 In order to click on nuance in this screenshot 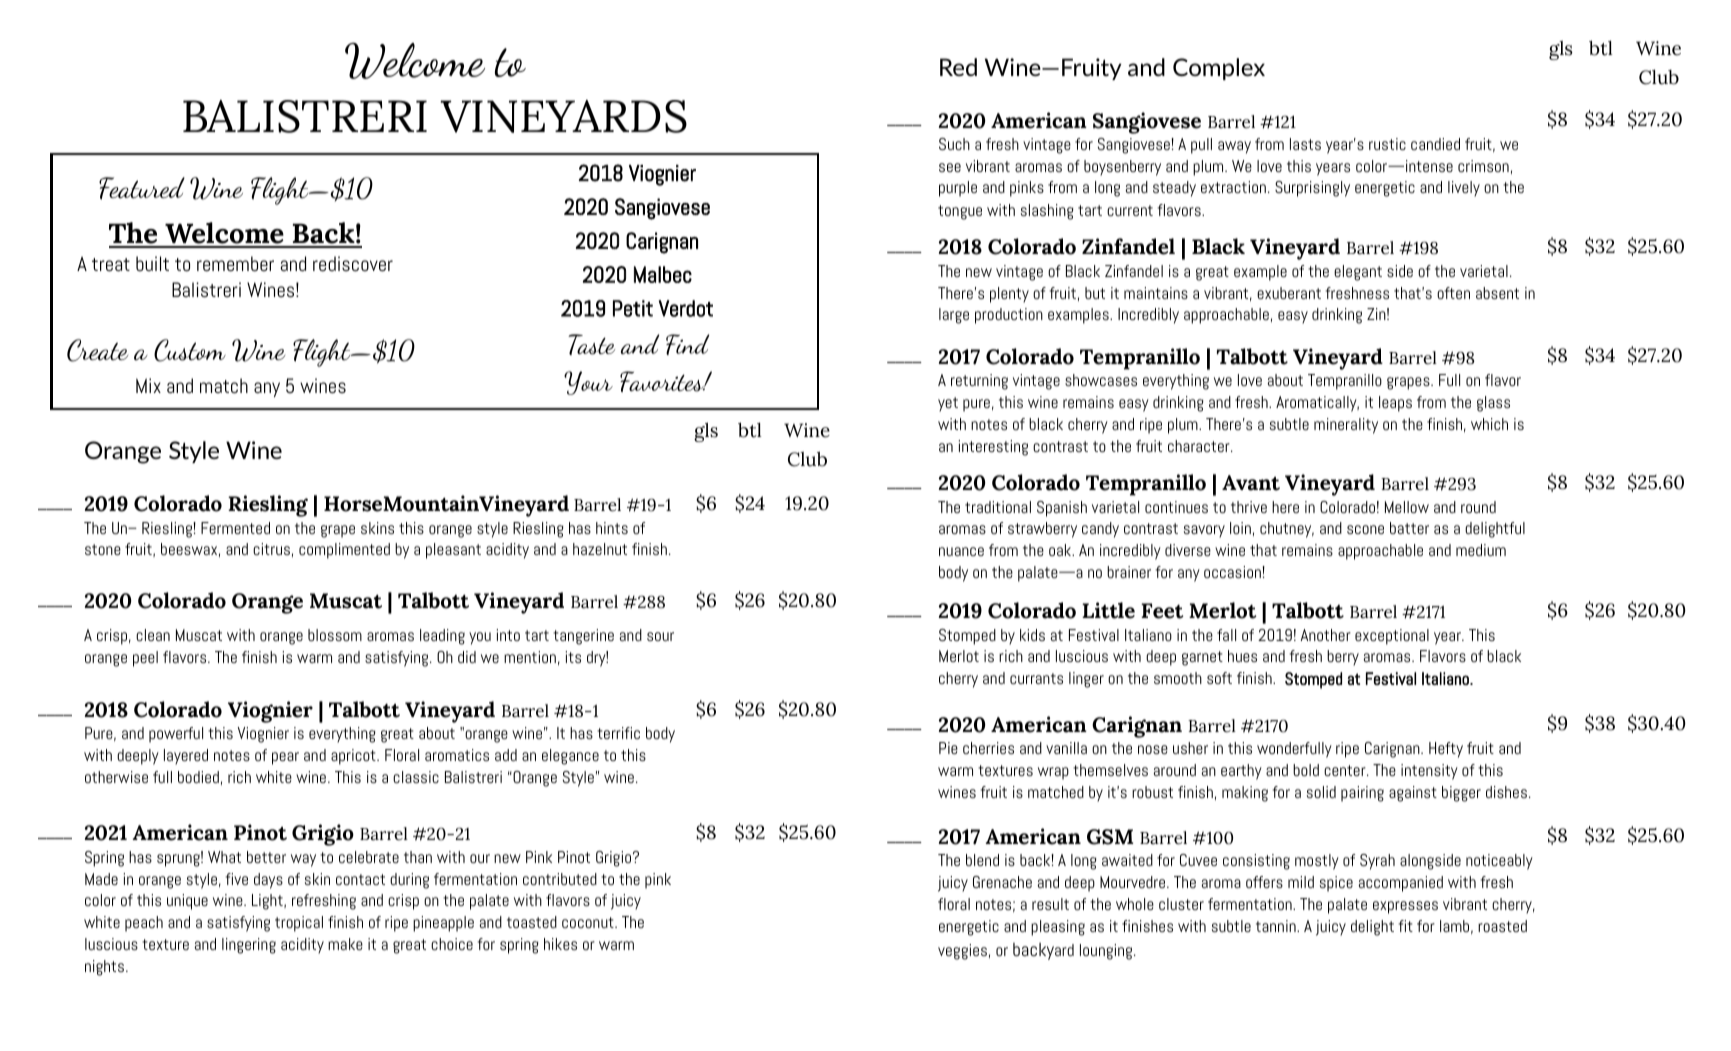, I will do `click(961, 551)`.
